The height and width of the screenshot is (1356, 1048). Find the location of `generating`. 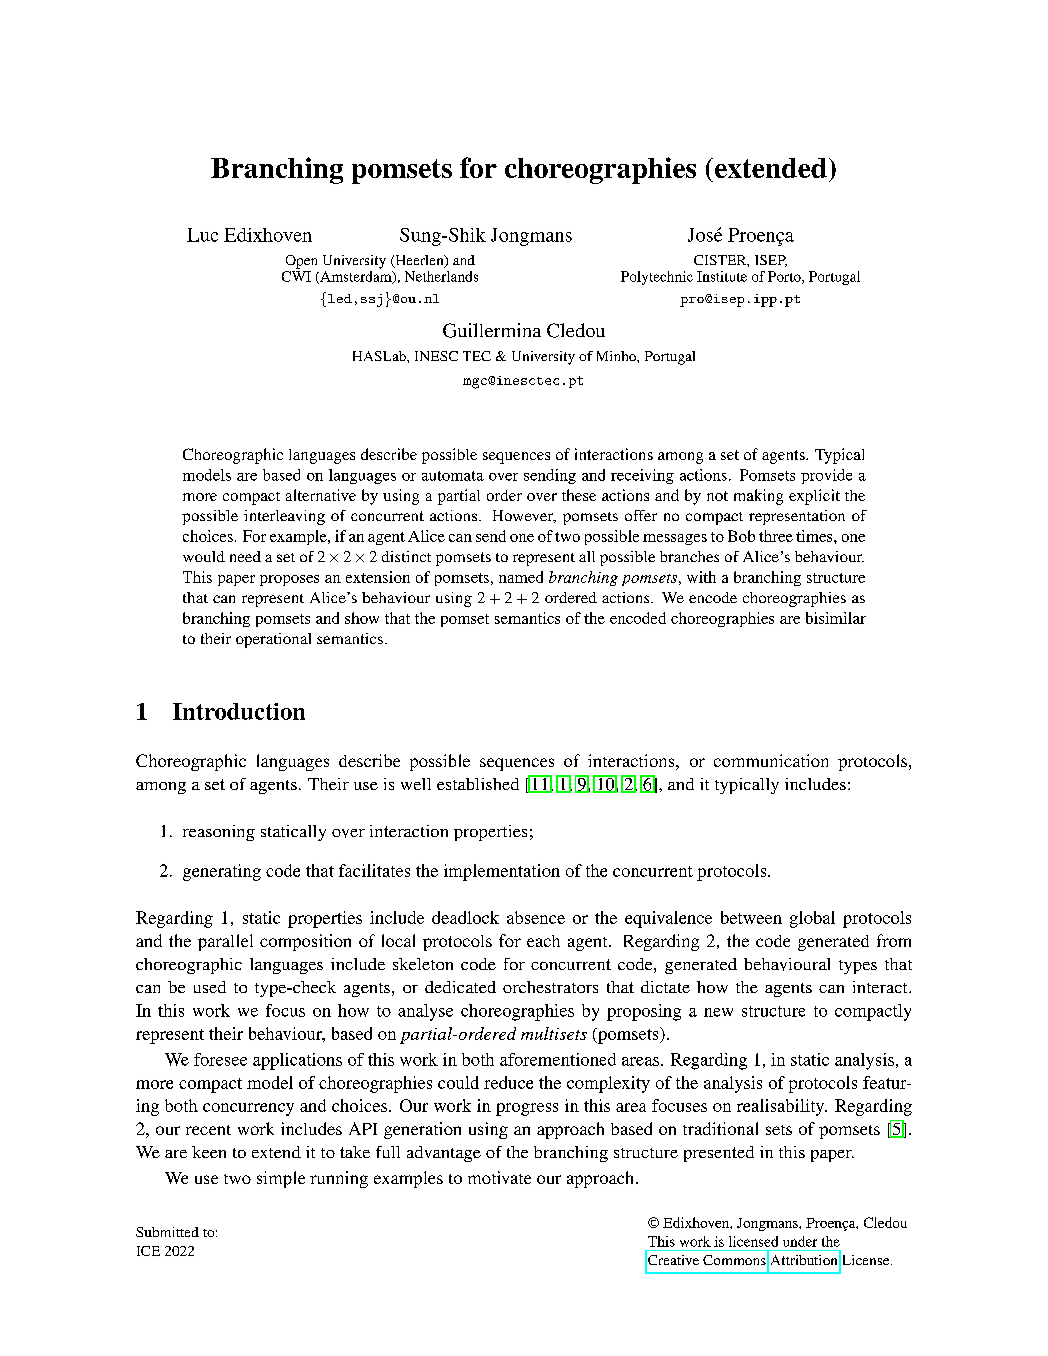

generating is located at coordinates (222, 872).
